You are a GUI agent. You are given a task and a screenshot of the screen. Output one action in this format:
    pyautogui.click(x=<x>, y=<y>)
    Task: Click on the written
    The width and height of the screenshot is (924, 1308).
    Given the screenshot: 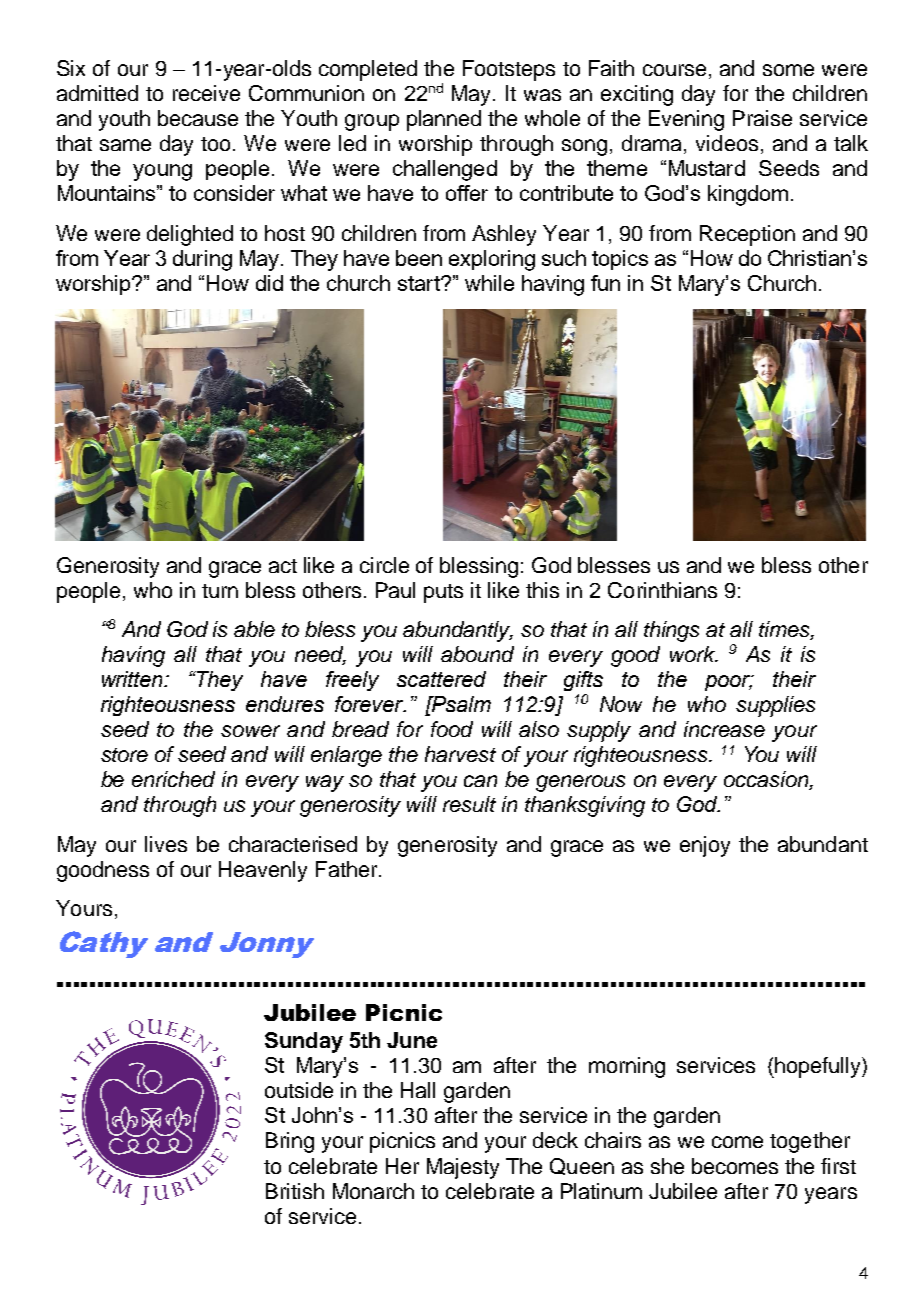 What is the action you would take?
    pyautogui.click(x=134, y=679)
